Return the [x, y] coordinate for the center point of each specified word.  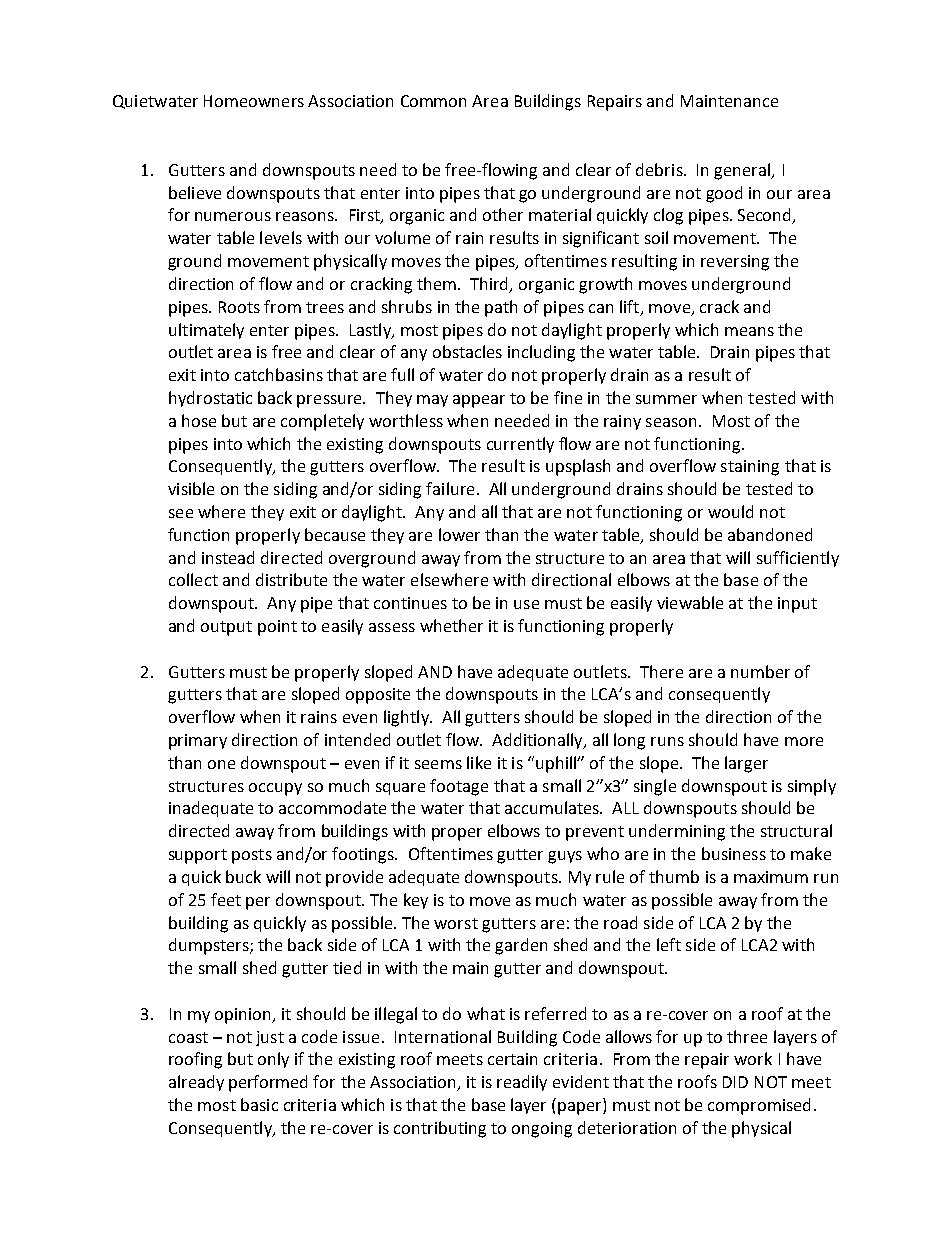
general [743, 171]
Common [433, 101]
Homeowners [254, 101]
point [277, 628]
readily [522, 1083]
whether [451, 625]
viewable [690, 602]
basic [259, 1104]
